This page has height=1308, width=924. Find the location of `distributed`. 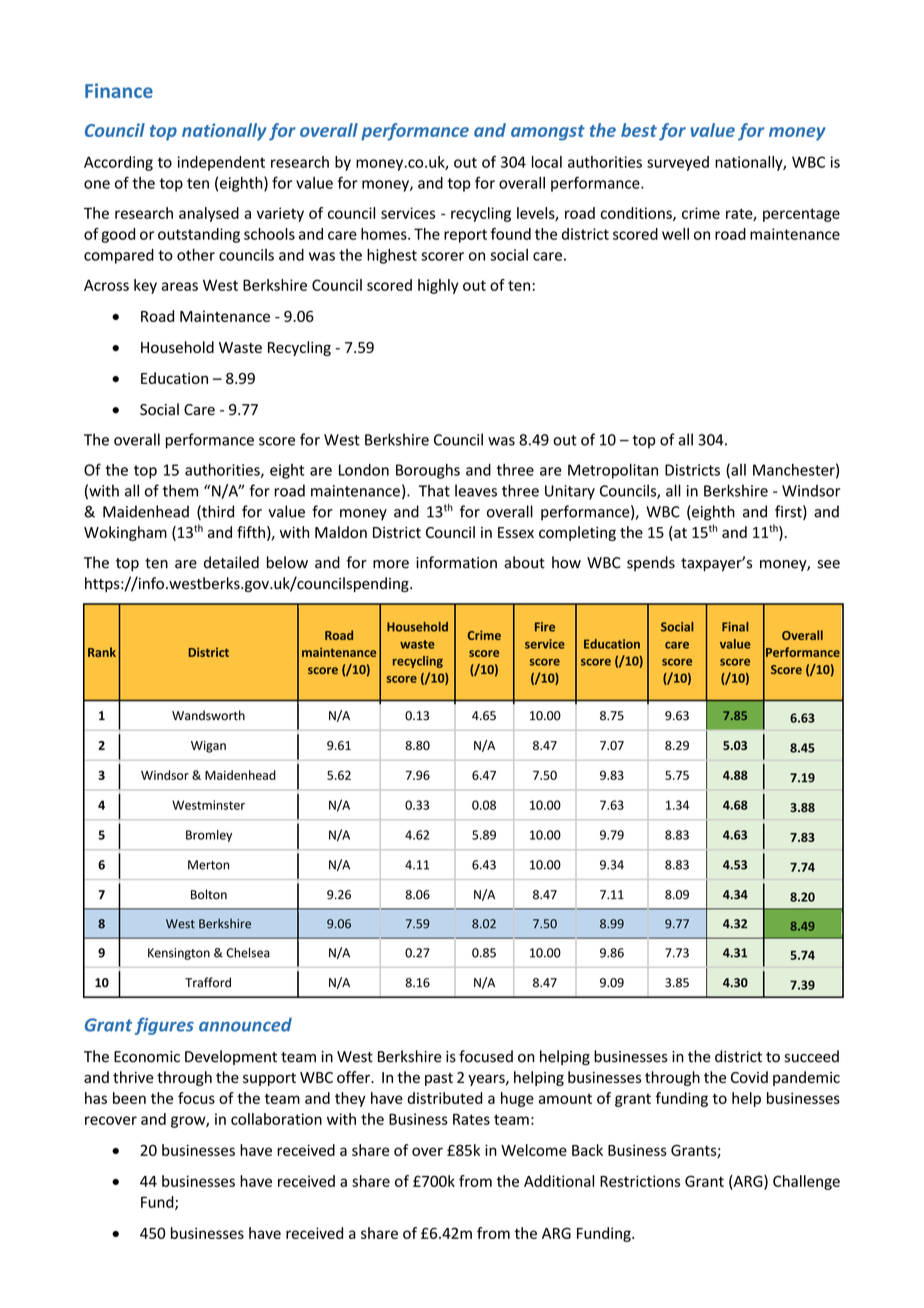

distributed is located at coordinates (445, 1098).
